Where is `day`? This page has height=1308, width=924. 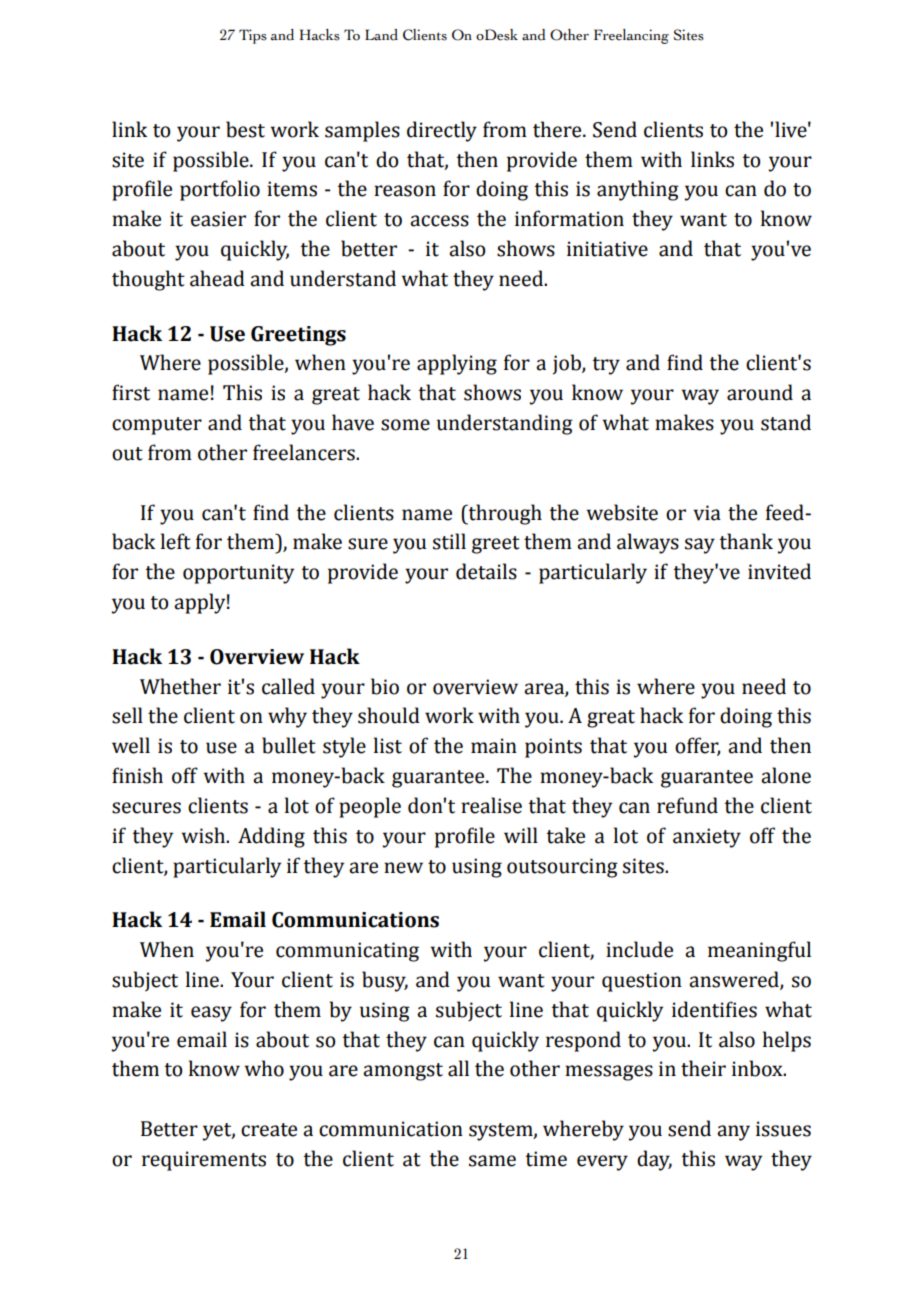
day is located at coordinates (654, 1160).
